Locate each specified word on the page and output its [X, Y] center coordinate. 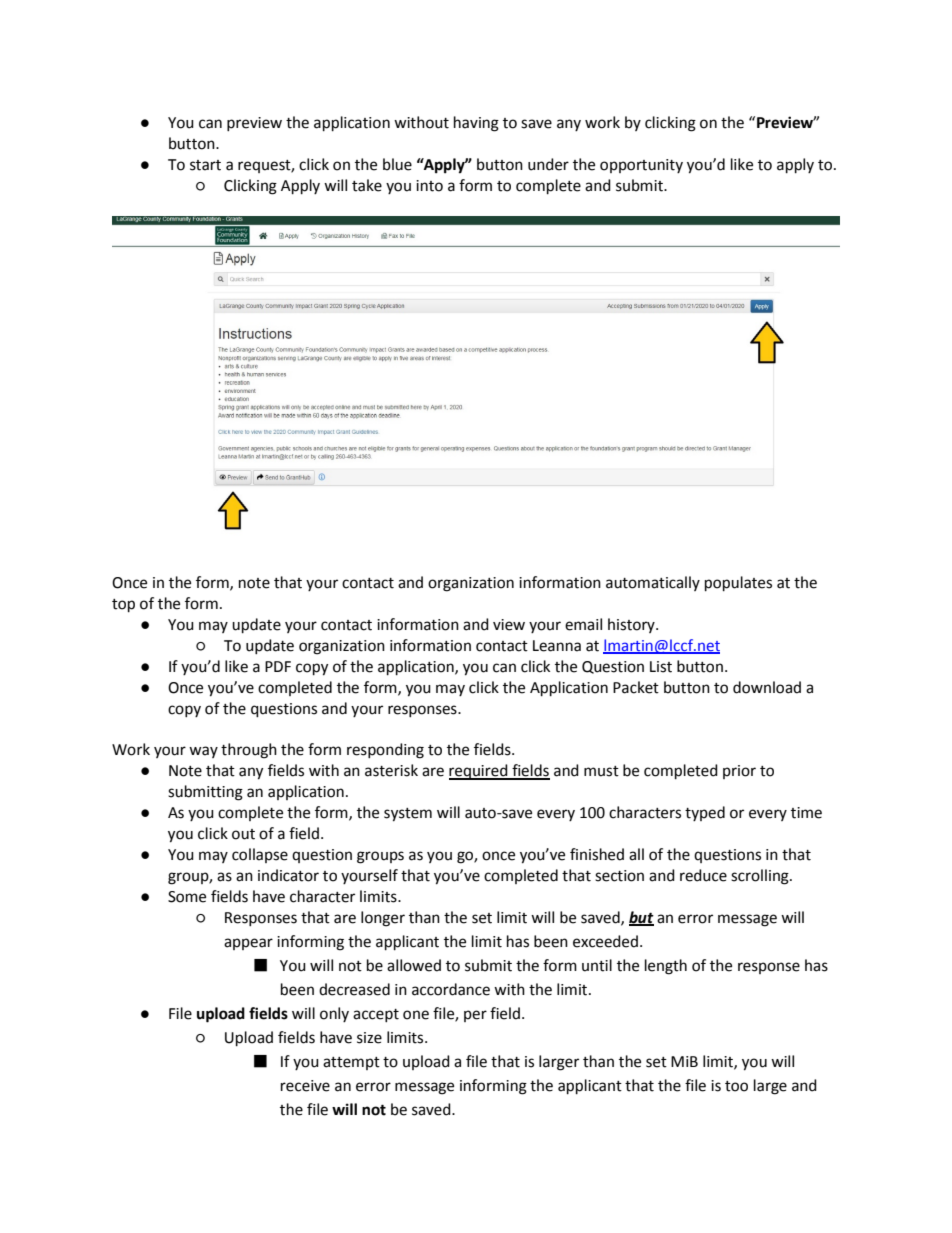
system [408, 815]
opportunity [641, 166]
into [429, 186]
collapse [260, 855]
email [583, 624]
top [123, 606]
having [476, 124]
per [475, 1016]
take [367, 185]
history [632, 625]
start [205, 165]
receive [305, 1086]
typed [705, 813]
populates [738, 584]
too [736, 1086]
